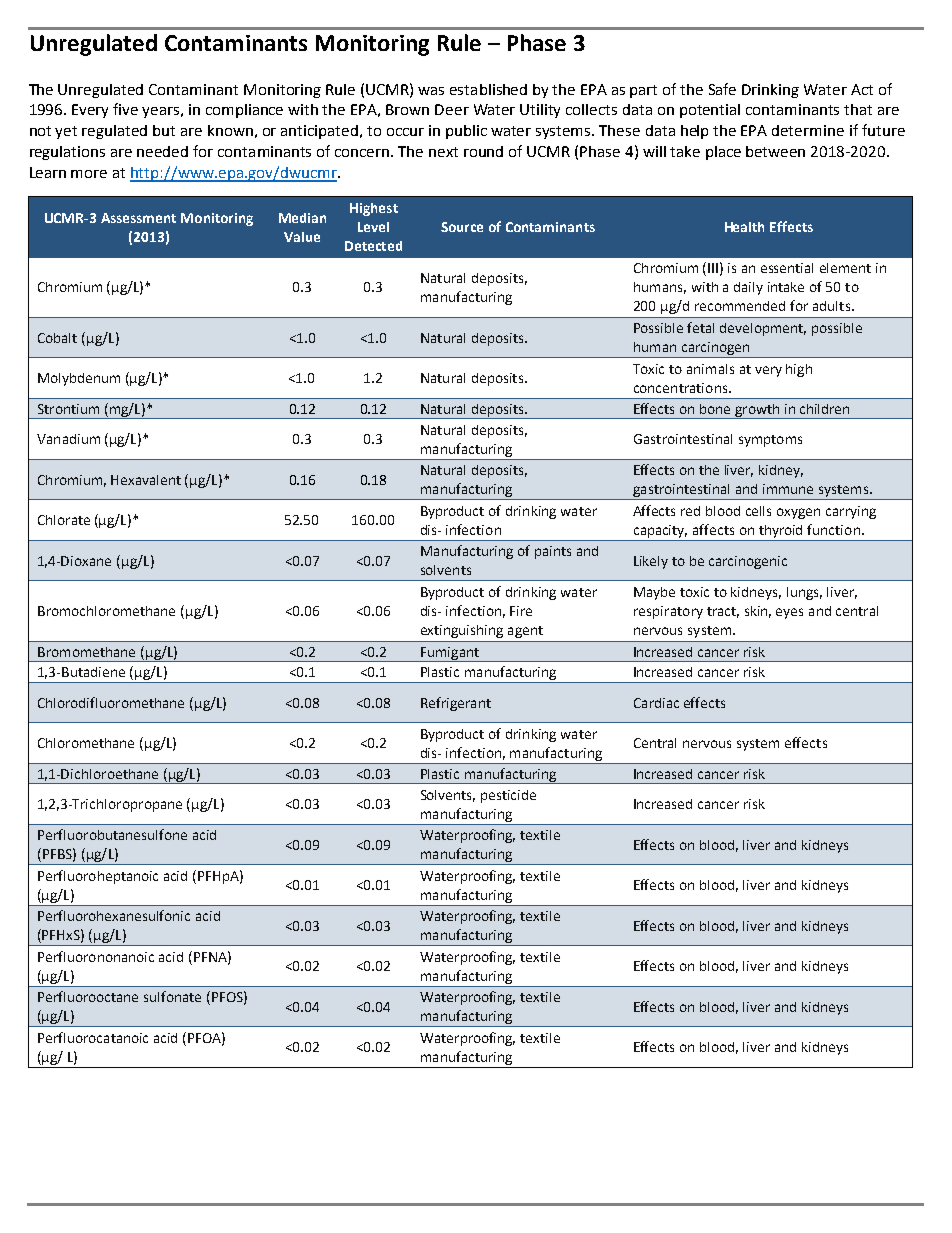 This image has width=952, height=1233. I want to click on five, so click(125, 109).
